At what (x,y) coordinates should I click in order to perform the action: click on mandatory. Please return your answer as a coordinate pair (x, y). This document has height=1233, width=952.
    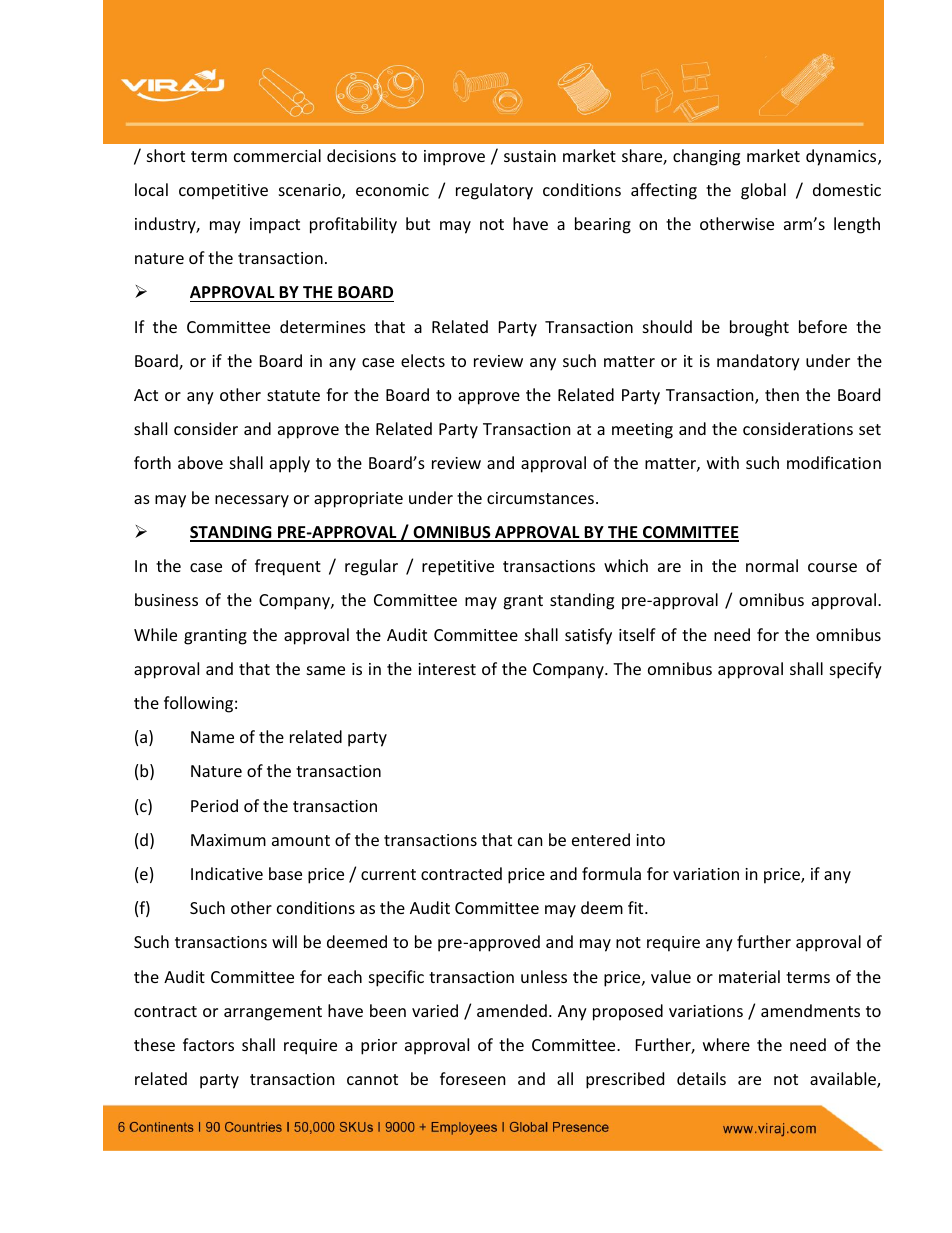
    Looking at the image, I should click on (758, 362).
